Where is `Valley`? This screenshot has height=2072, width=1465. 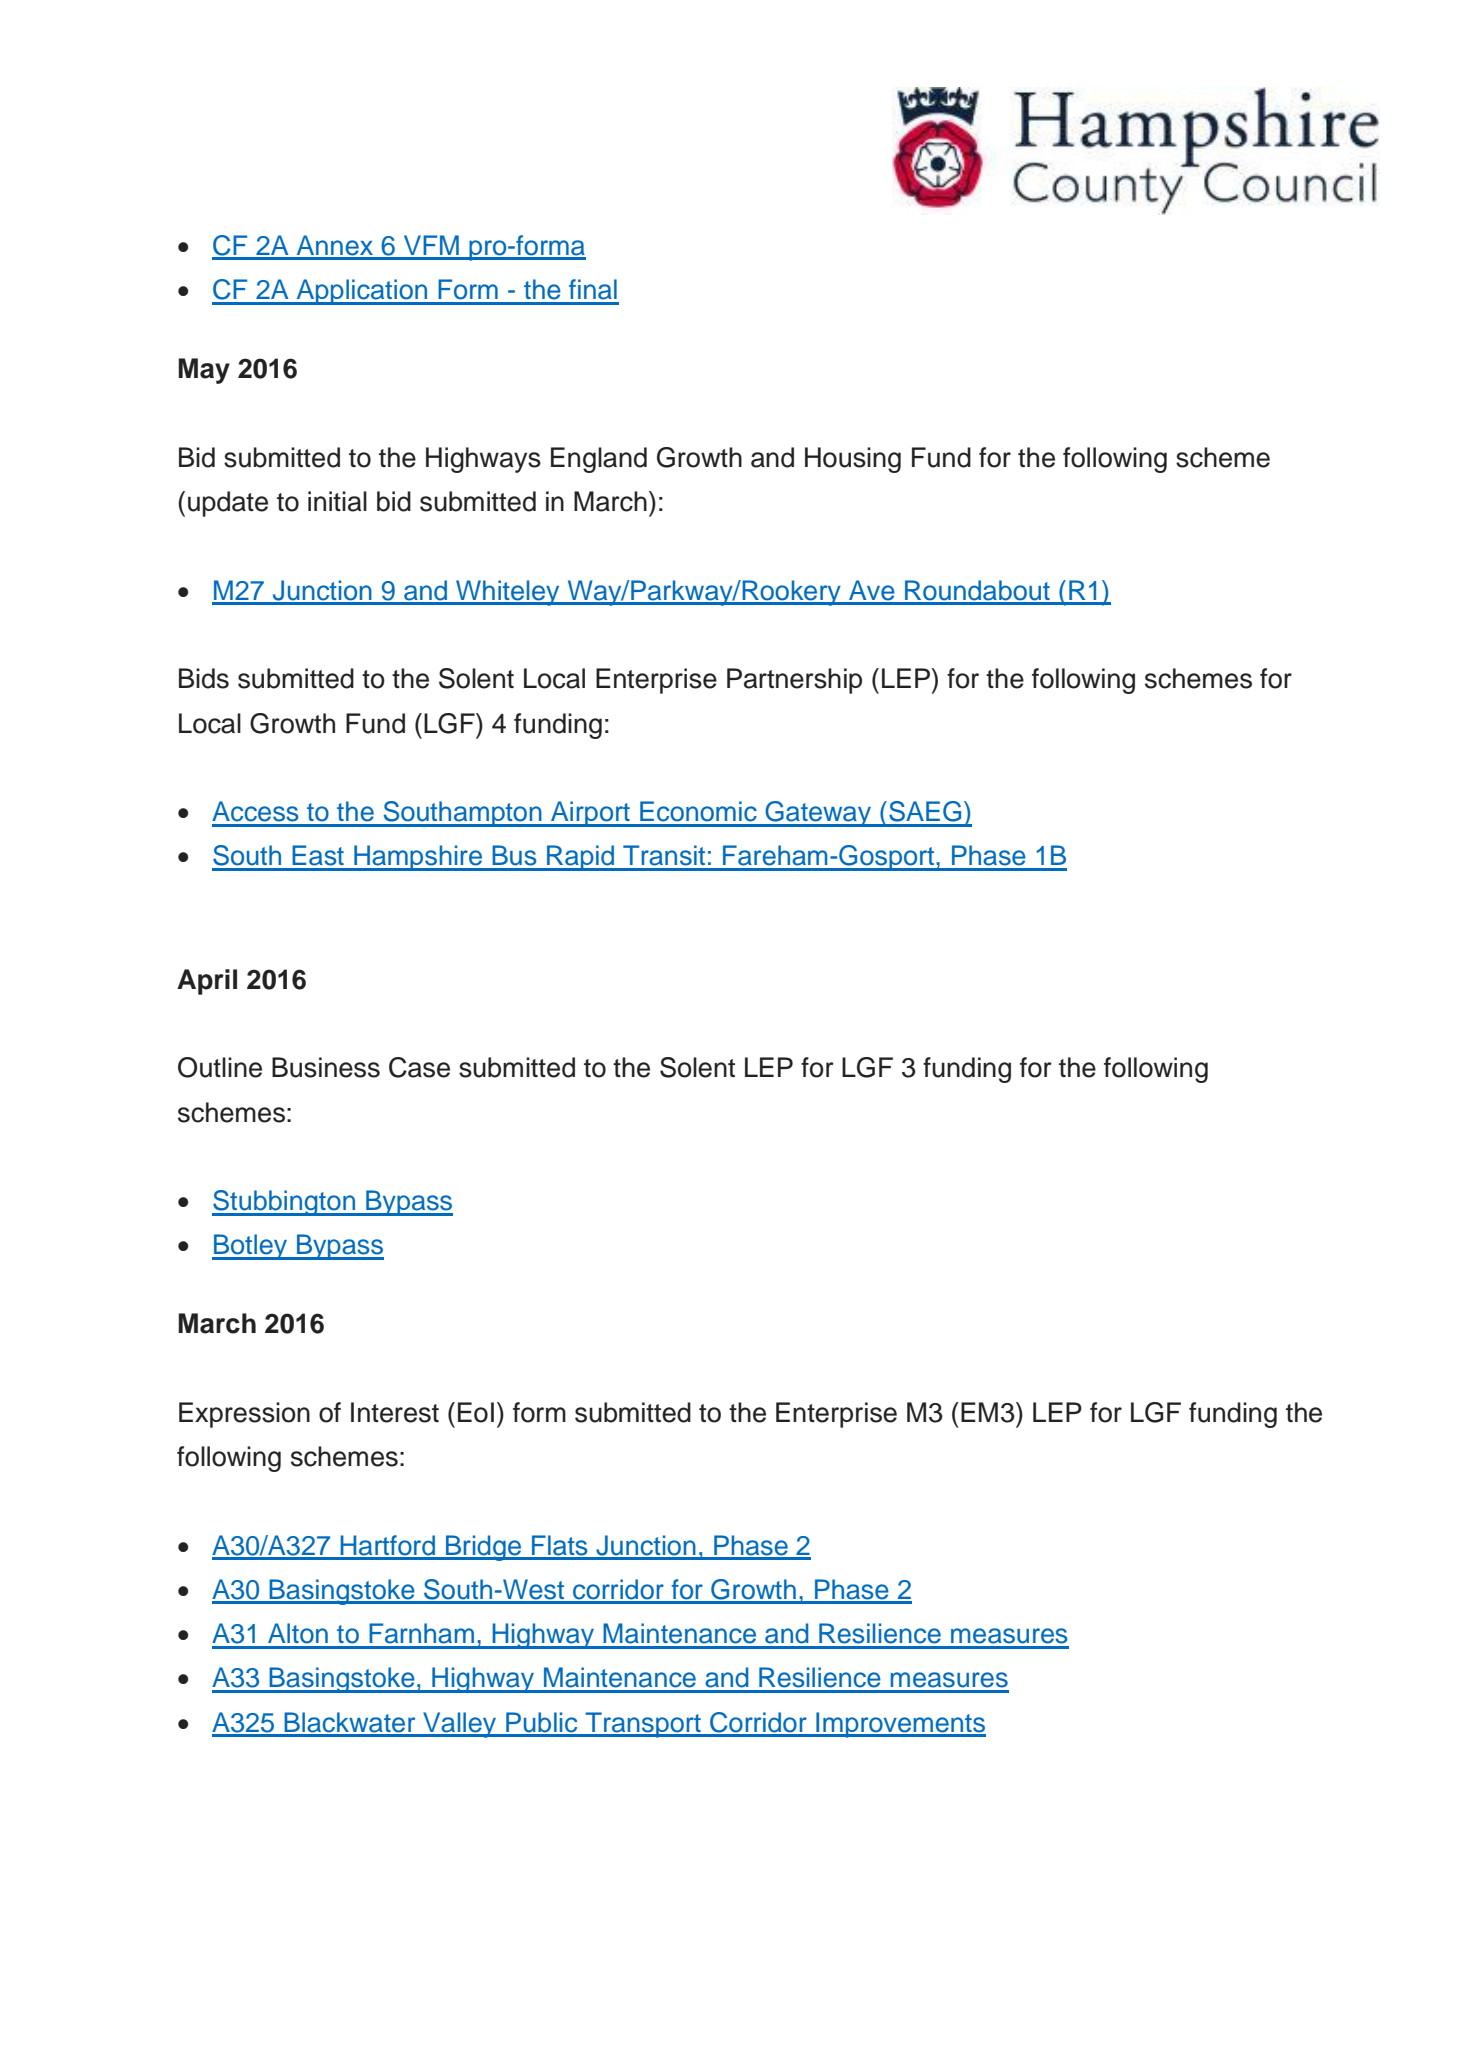 Valley is located at coordinates (460, 1725).
